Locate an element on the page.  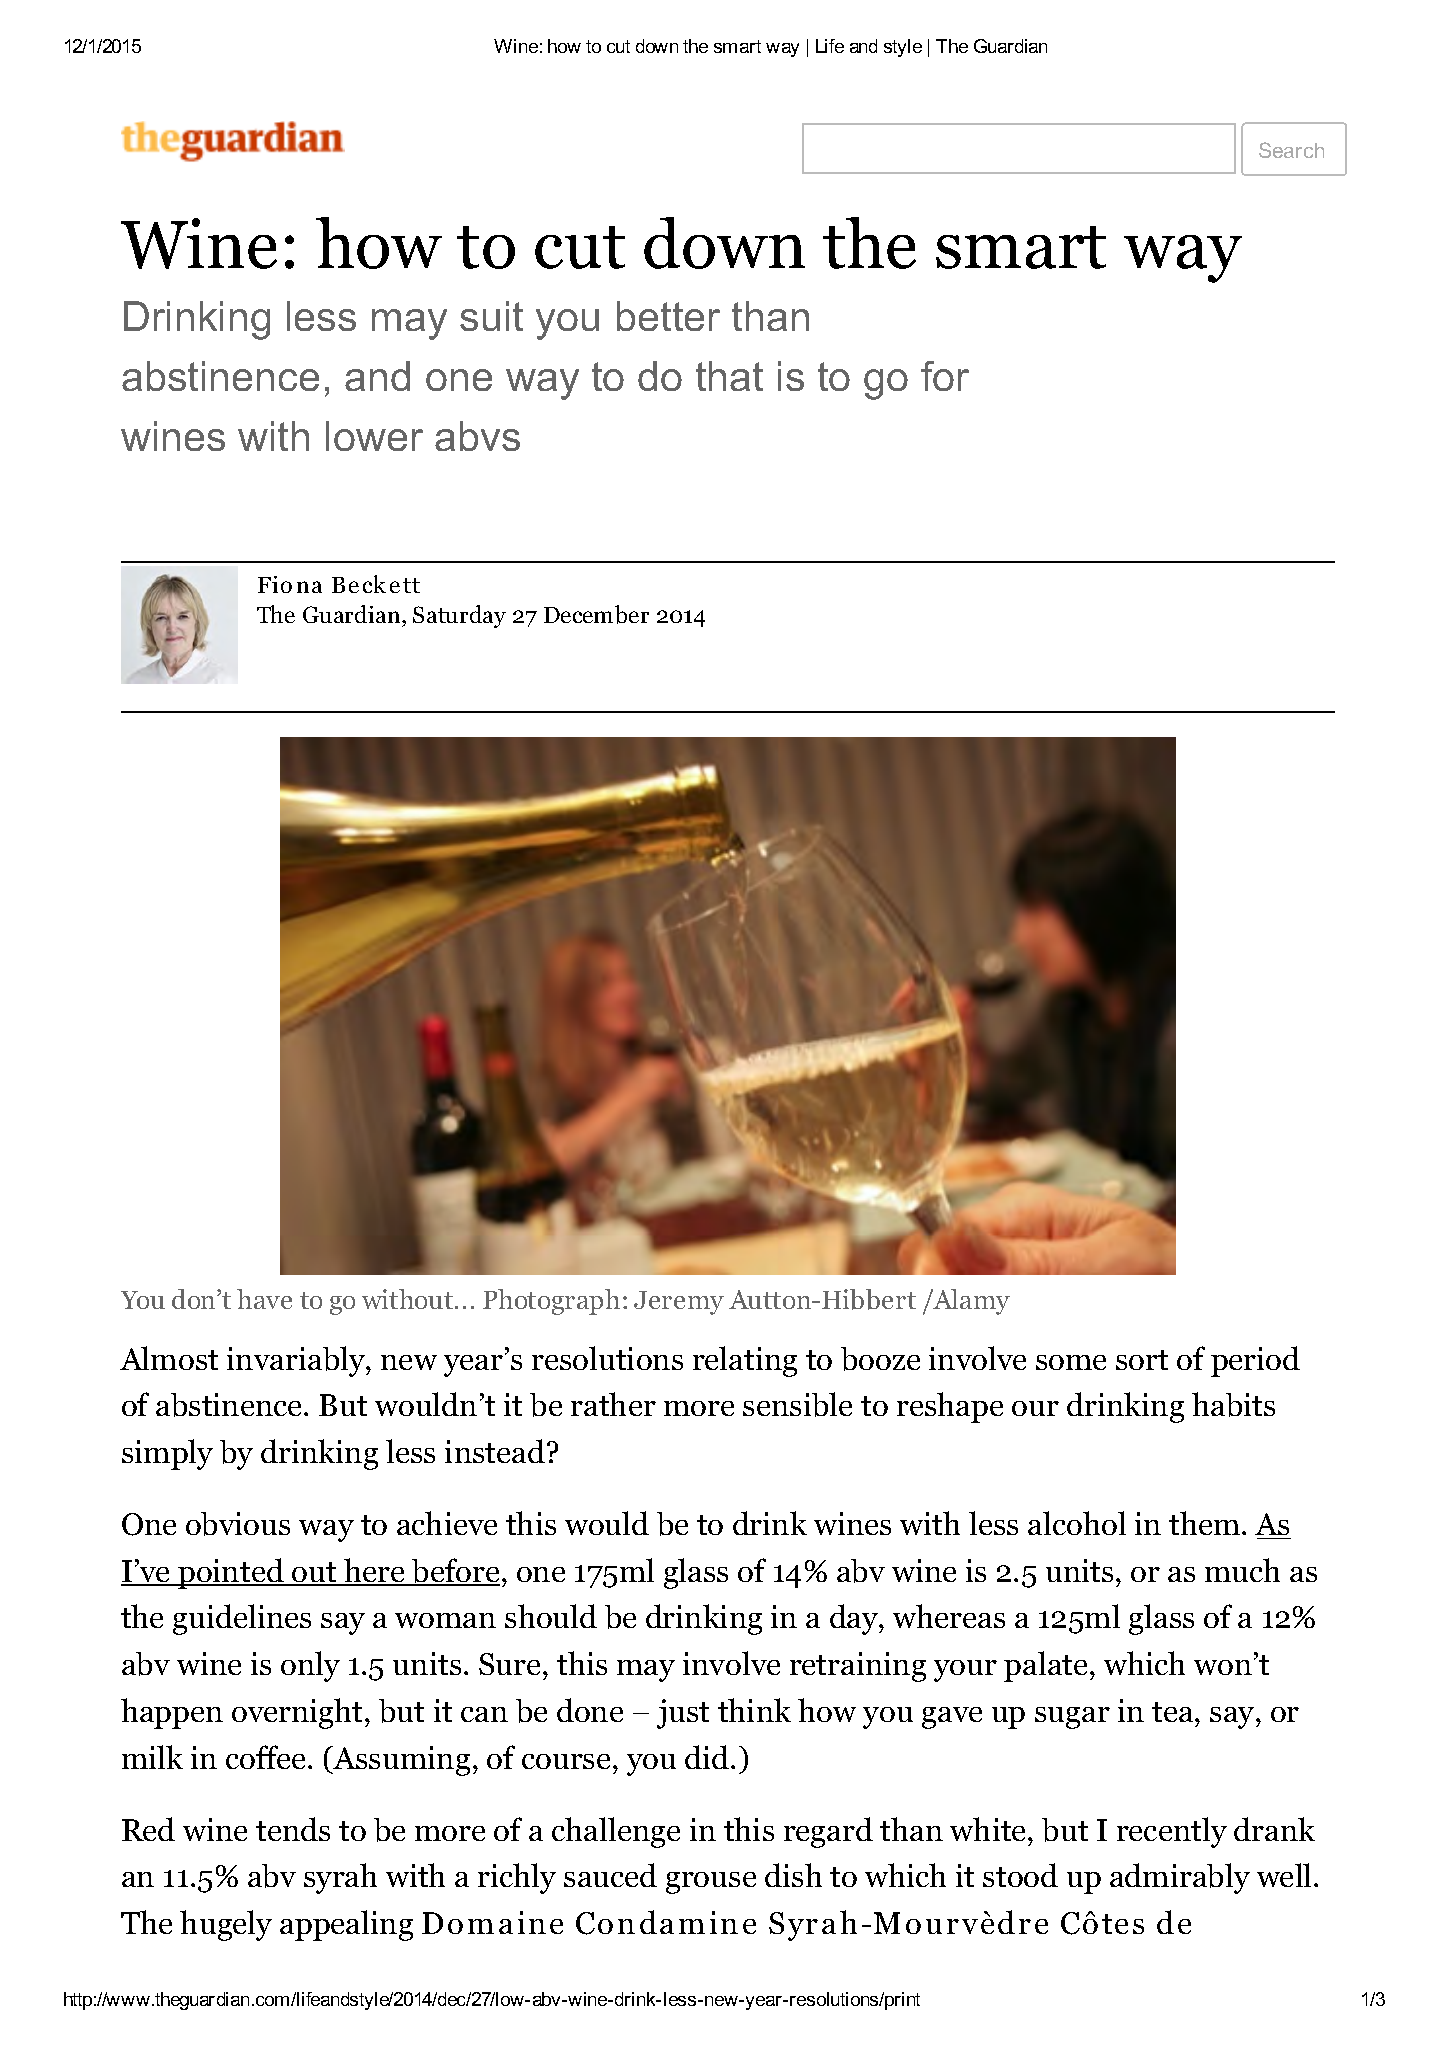
Fio is located at coordinates (275, 584).
